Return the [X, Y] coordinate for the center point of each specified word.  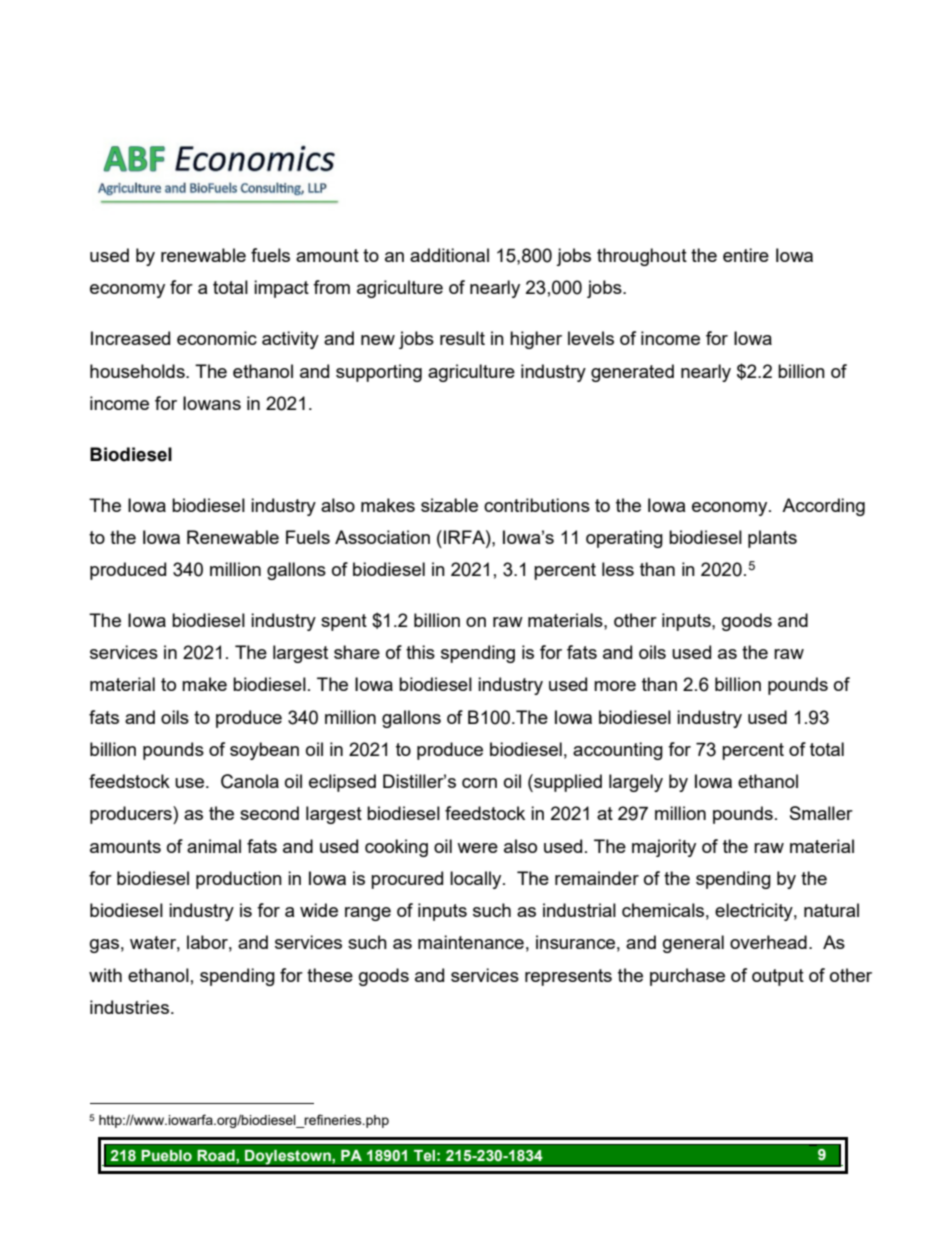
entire [746, 255]
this [420, 652]
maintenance [471, 942]
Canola [250, 781]
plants [772, 539]
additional [449, 255]
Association [382, 537]
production [239, 880]
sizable [449, 505]
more [615, 686]
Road [217, 1156]
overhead [768, 942]
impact [281, 289]
